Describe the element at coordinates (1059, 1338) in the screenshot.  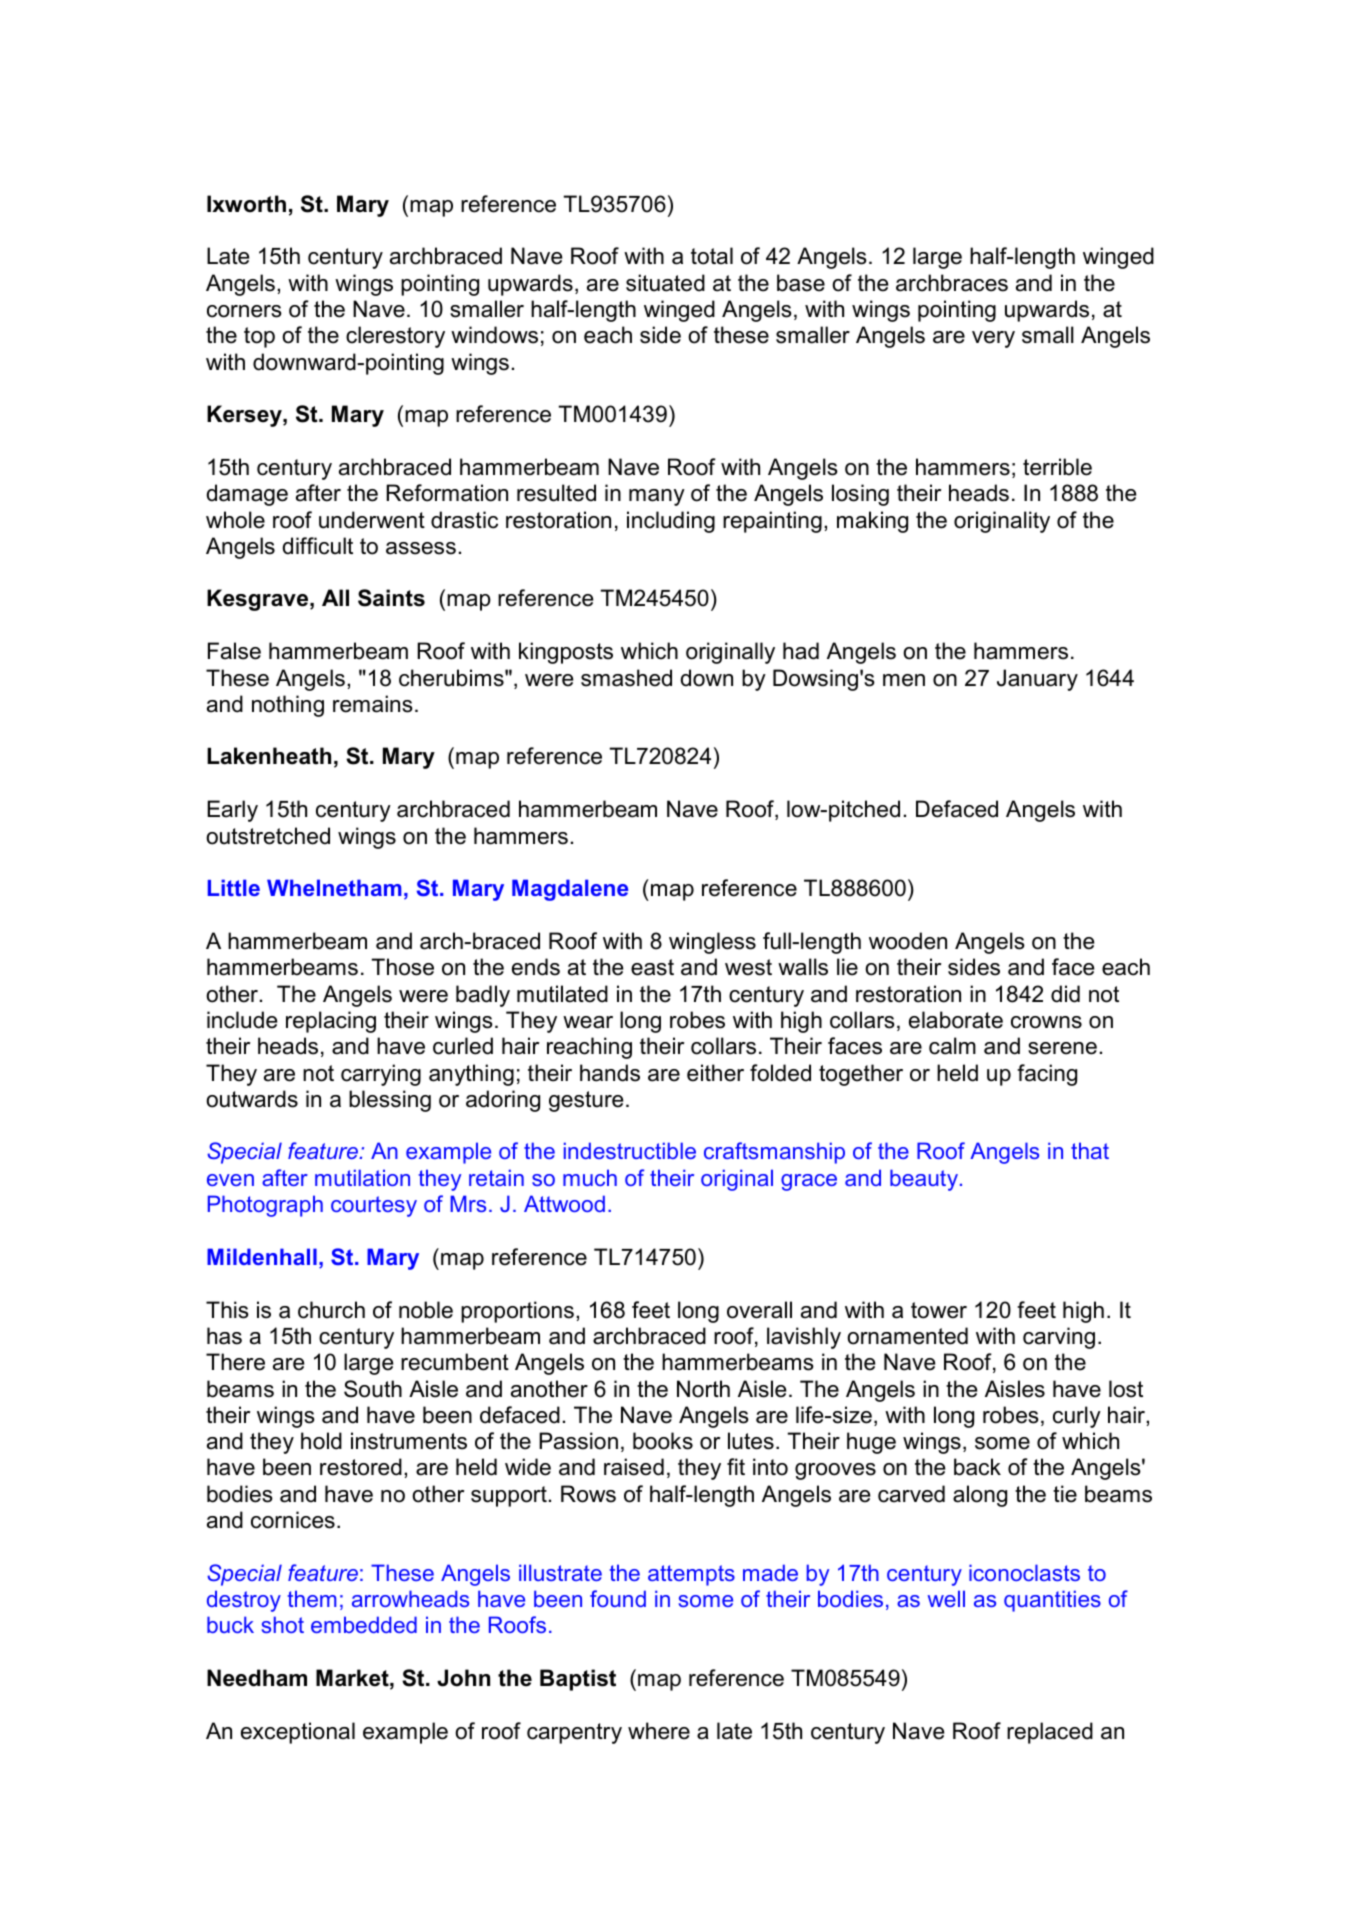
I see `carving` at that location.
